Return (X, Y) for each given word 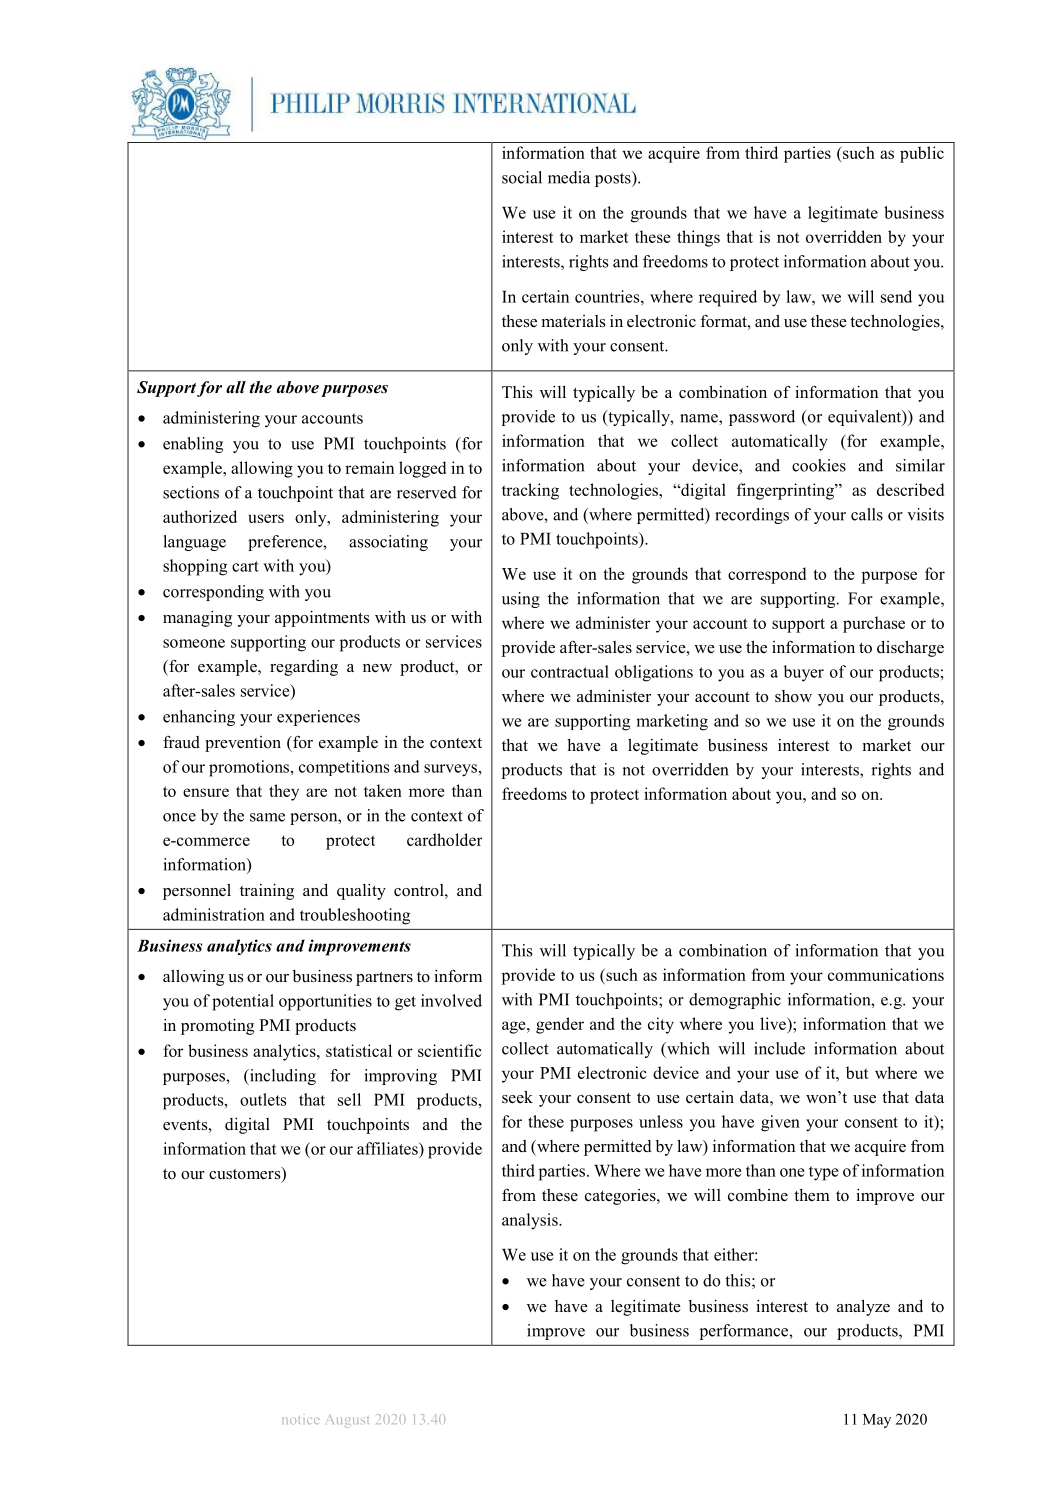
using (521, 600)
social (522, 177)
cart (245, 566)
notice (301, 1420)
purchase (874, 624)
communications (886, 974)
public (922, 154)
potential (243, 1002)
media (569, 177)
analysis (531, 1221)
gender (560, 1025)
